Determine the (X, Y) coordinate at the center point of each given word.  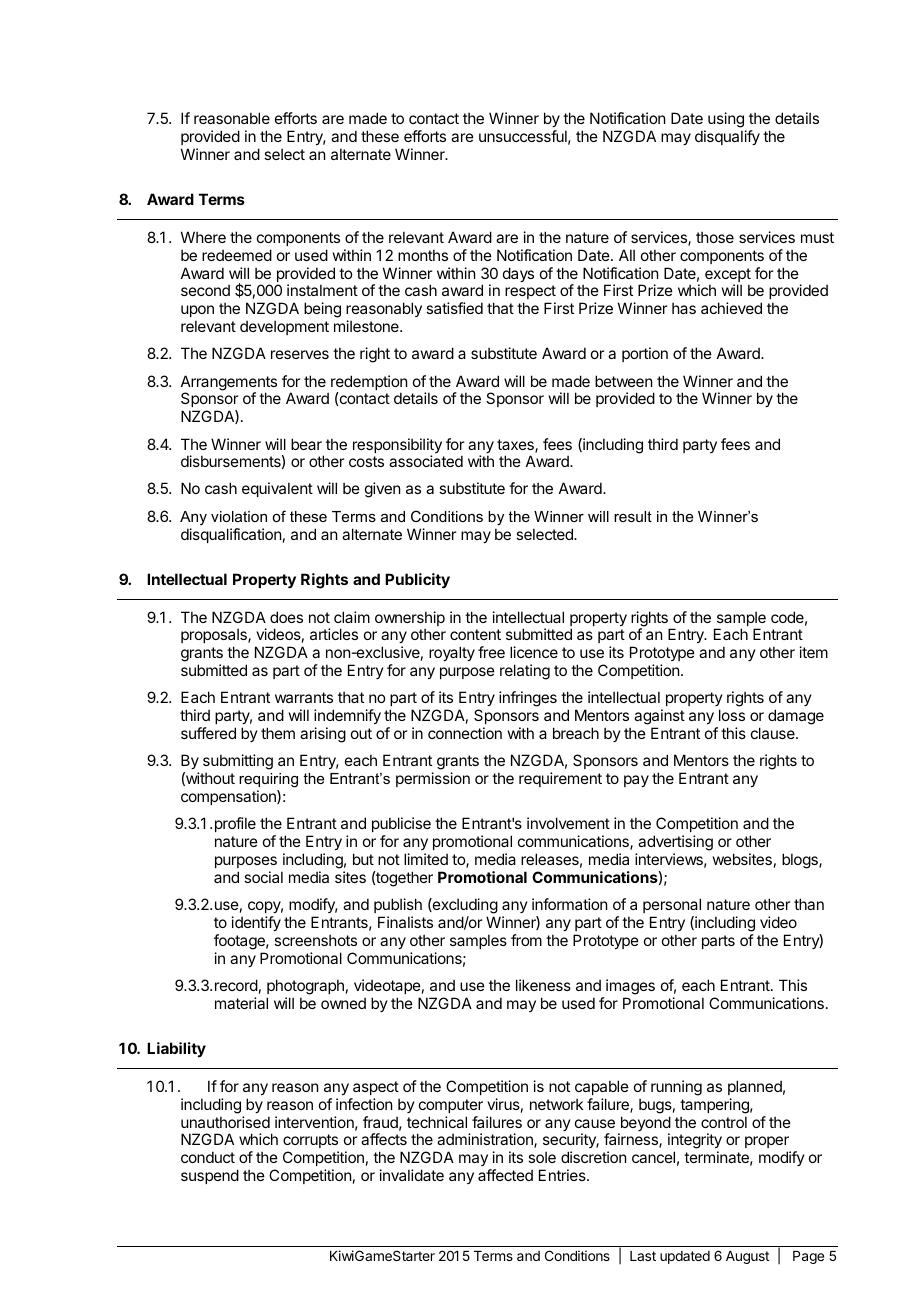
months (423, 255)
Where (203, 237)
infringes (528, 699)
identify (256, 923)
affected (505, 1175)
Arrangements (229, 384)
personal (672, 905)
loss (732, 715)
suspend (210, 1176)
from (526, 940)
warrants (304, 697)
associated (426, 461)
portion (645, 354)
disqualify (727, 137)
